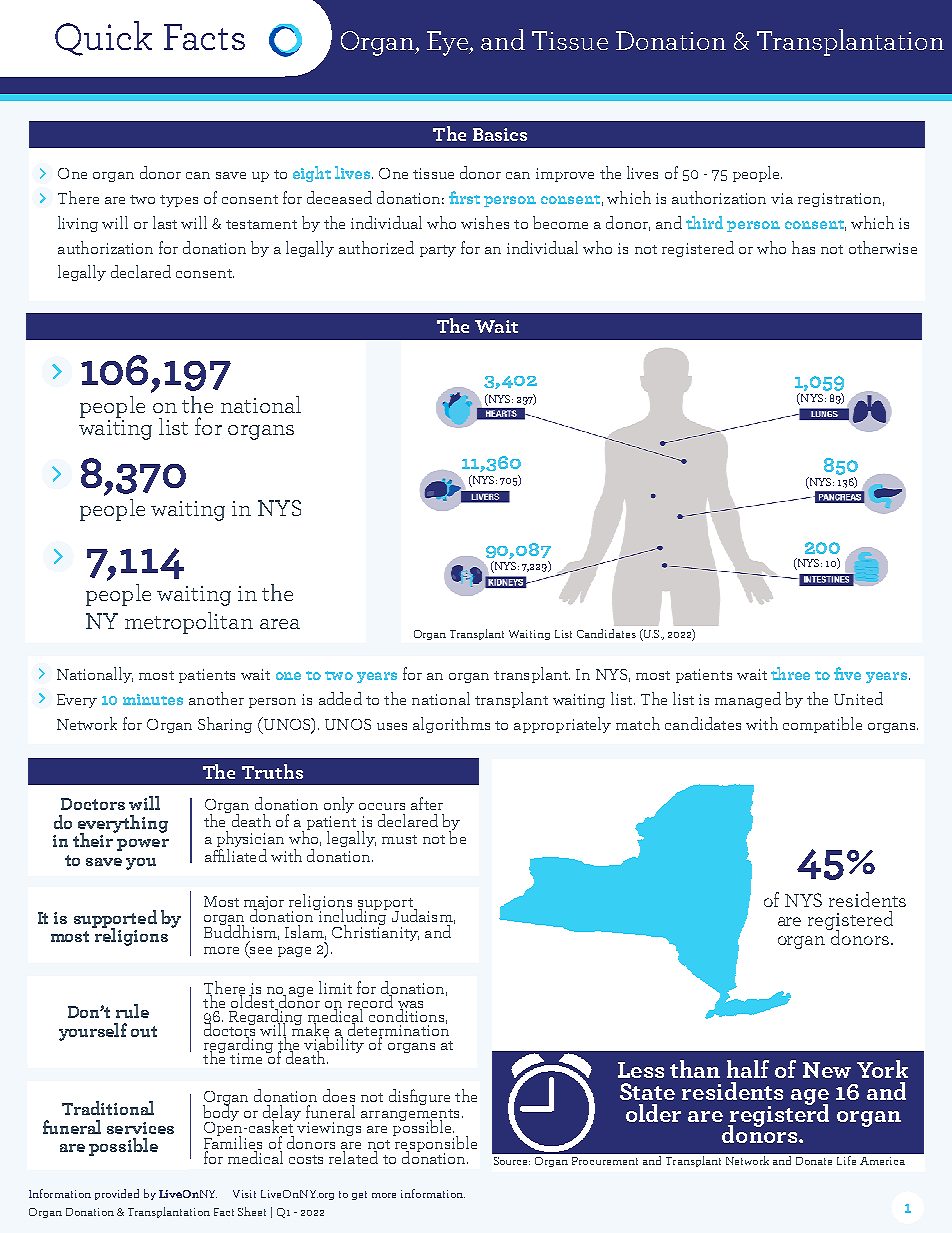 This screenshot has height=1233, width=952. I want to click on three, so click(790, 673).
